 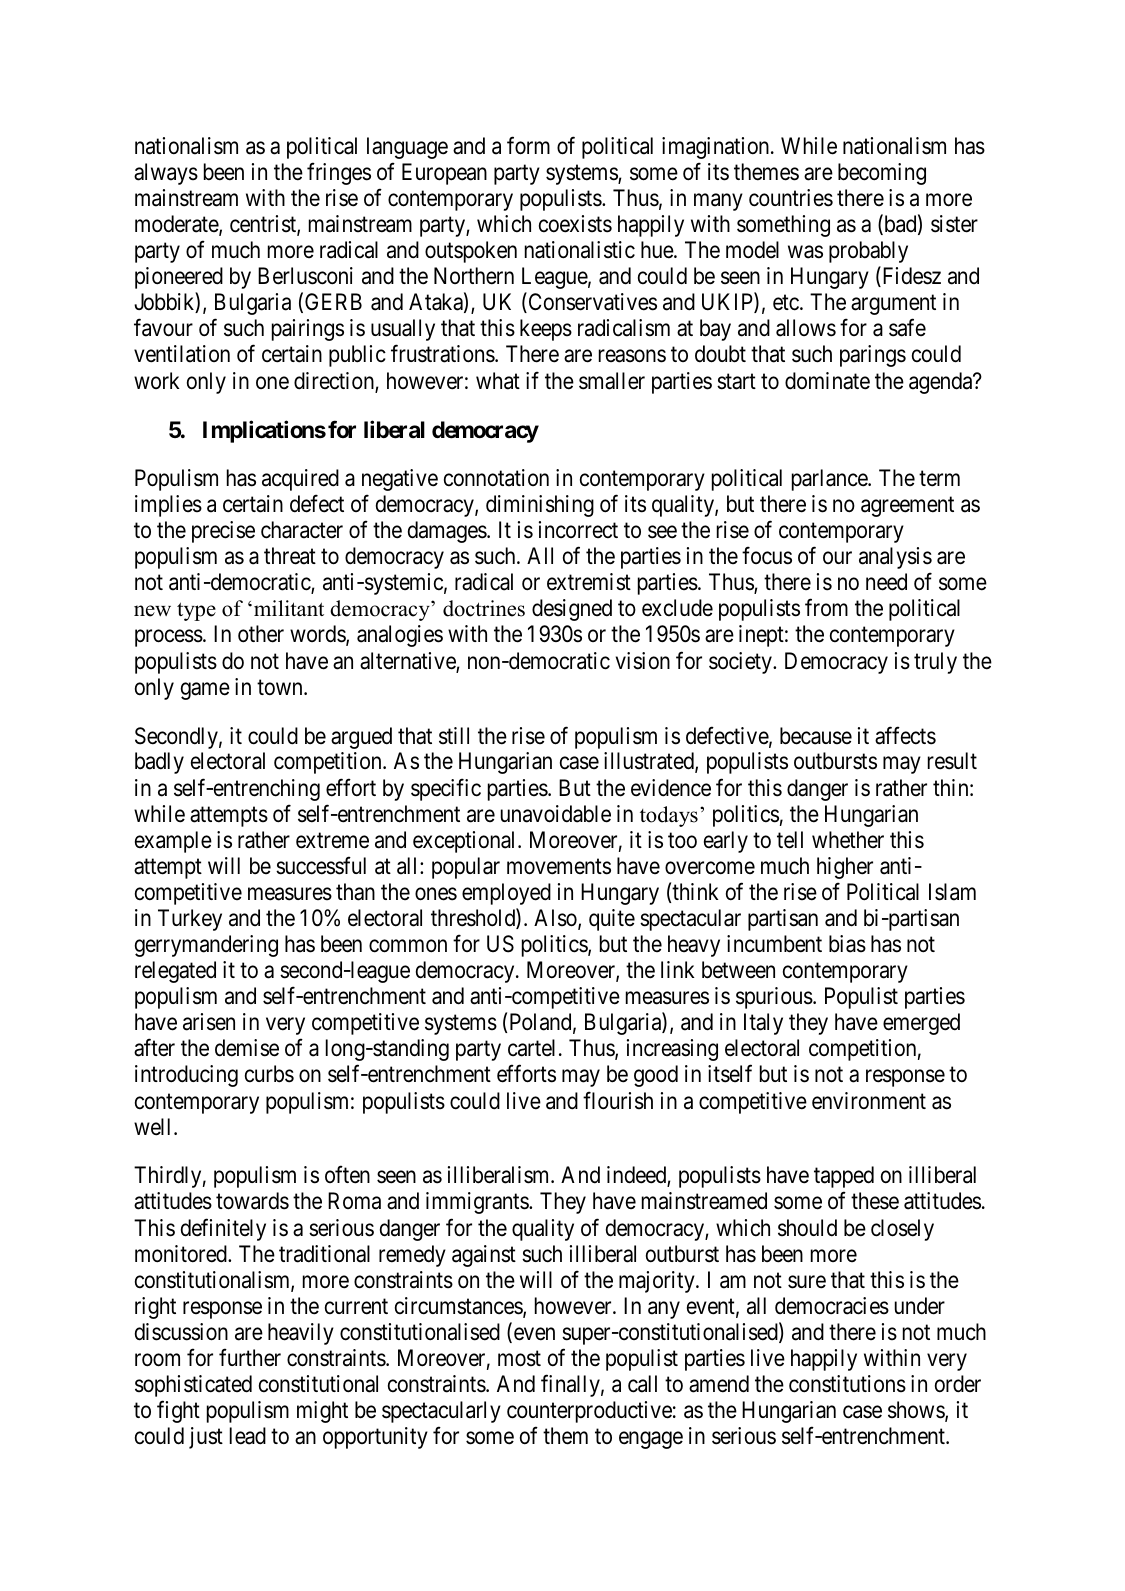 What do you see at coordinates (287, 608) in the image?
I see `militant` at bounding box center [287, 608].
